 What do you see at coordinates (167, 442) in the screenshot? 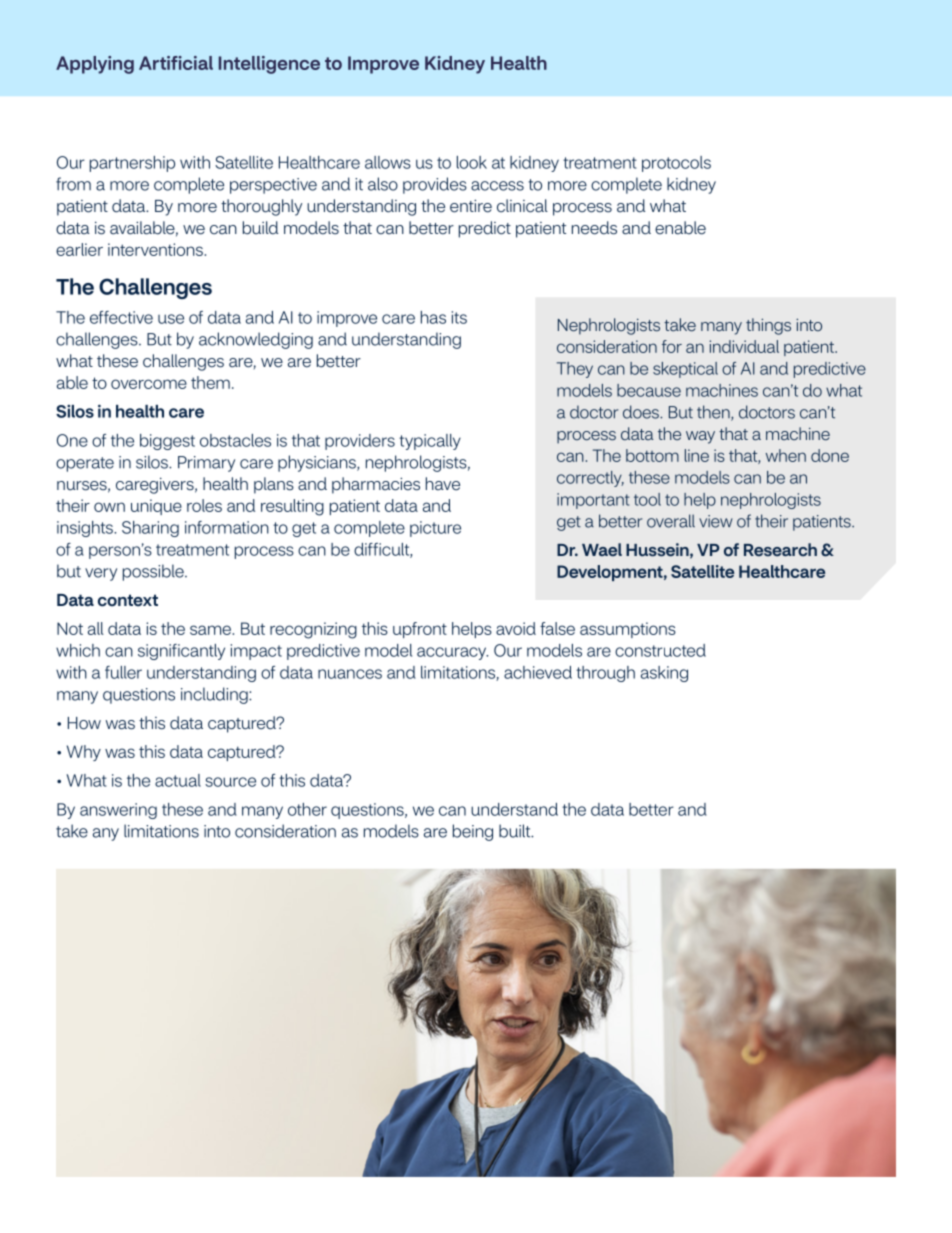
I see `biggest` at bounding box center [167, 442].
